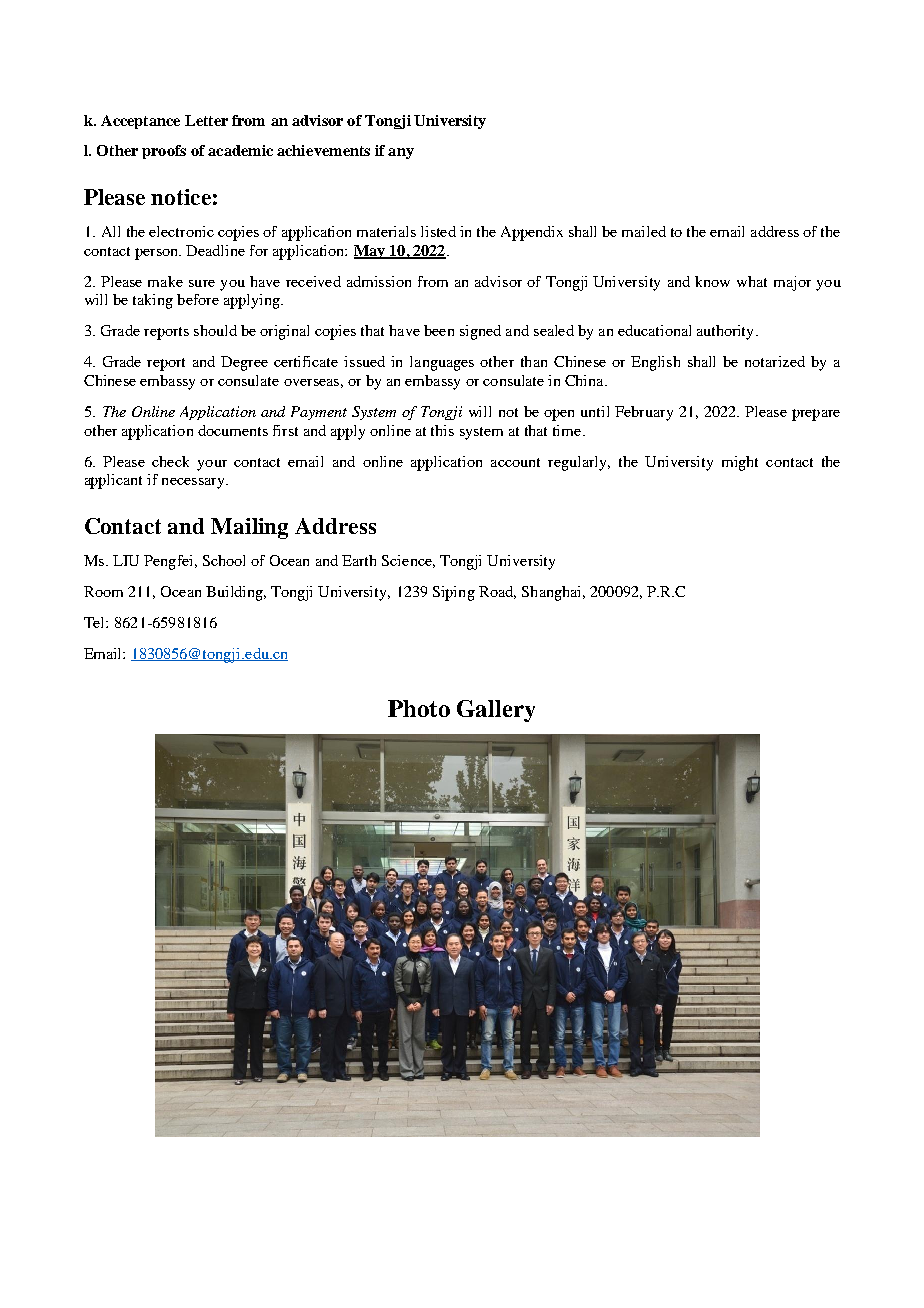 Image resolution: width=924 pixels, height=1308 pixels. What do you see at coordinates (164, 152) in the screenshot?
I see `proofs` at bounding box center [164, 152].
